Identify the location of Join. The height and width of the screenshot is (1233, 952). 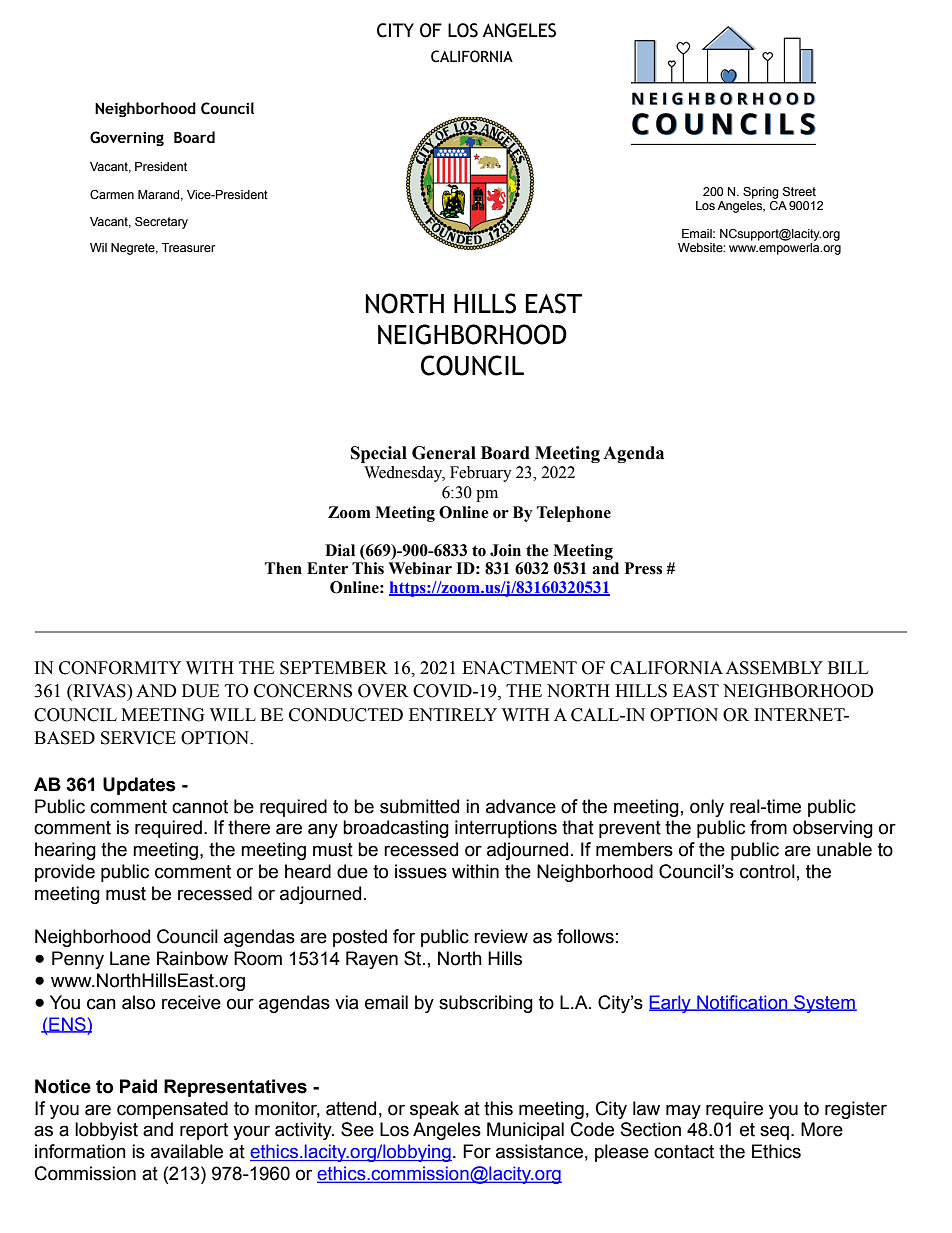
(505, 550).
